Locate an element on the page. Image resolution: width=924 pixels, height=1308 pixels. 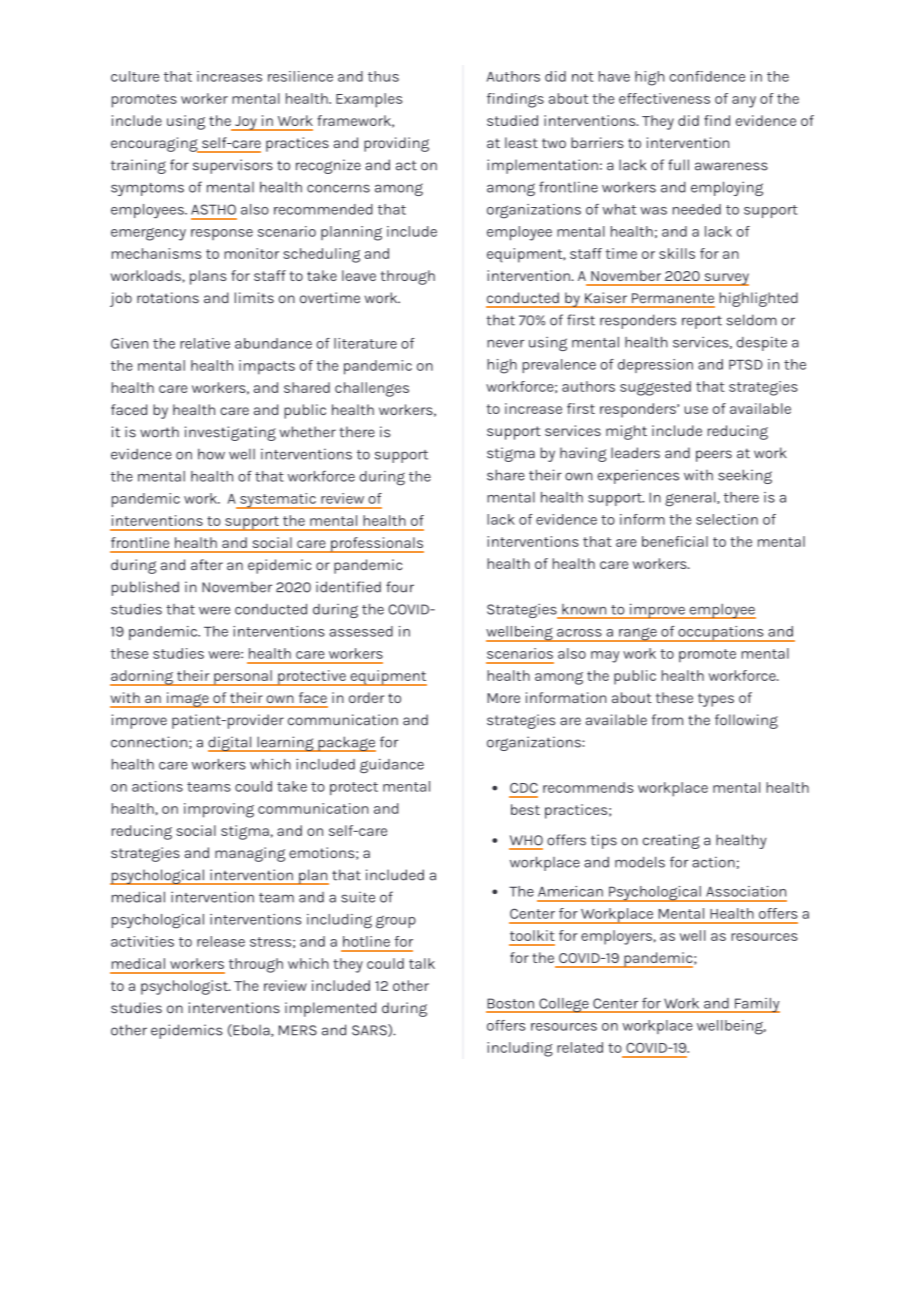
use is located at coordinates (696, 410).
